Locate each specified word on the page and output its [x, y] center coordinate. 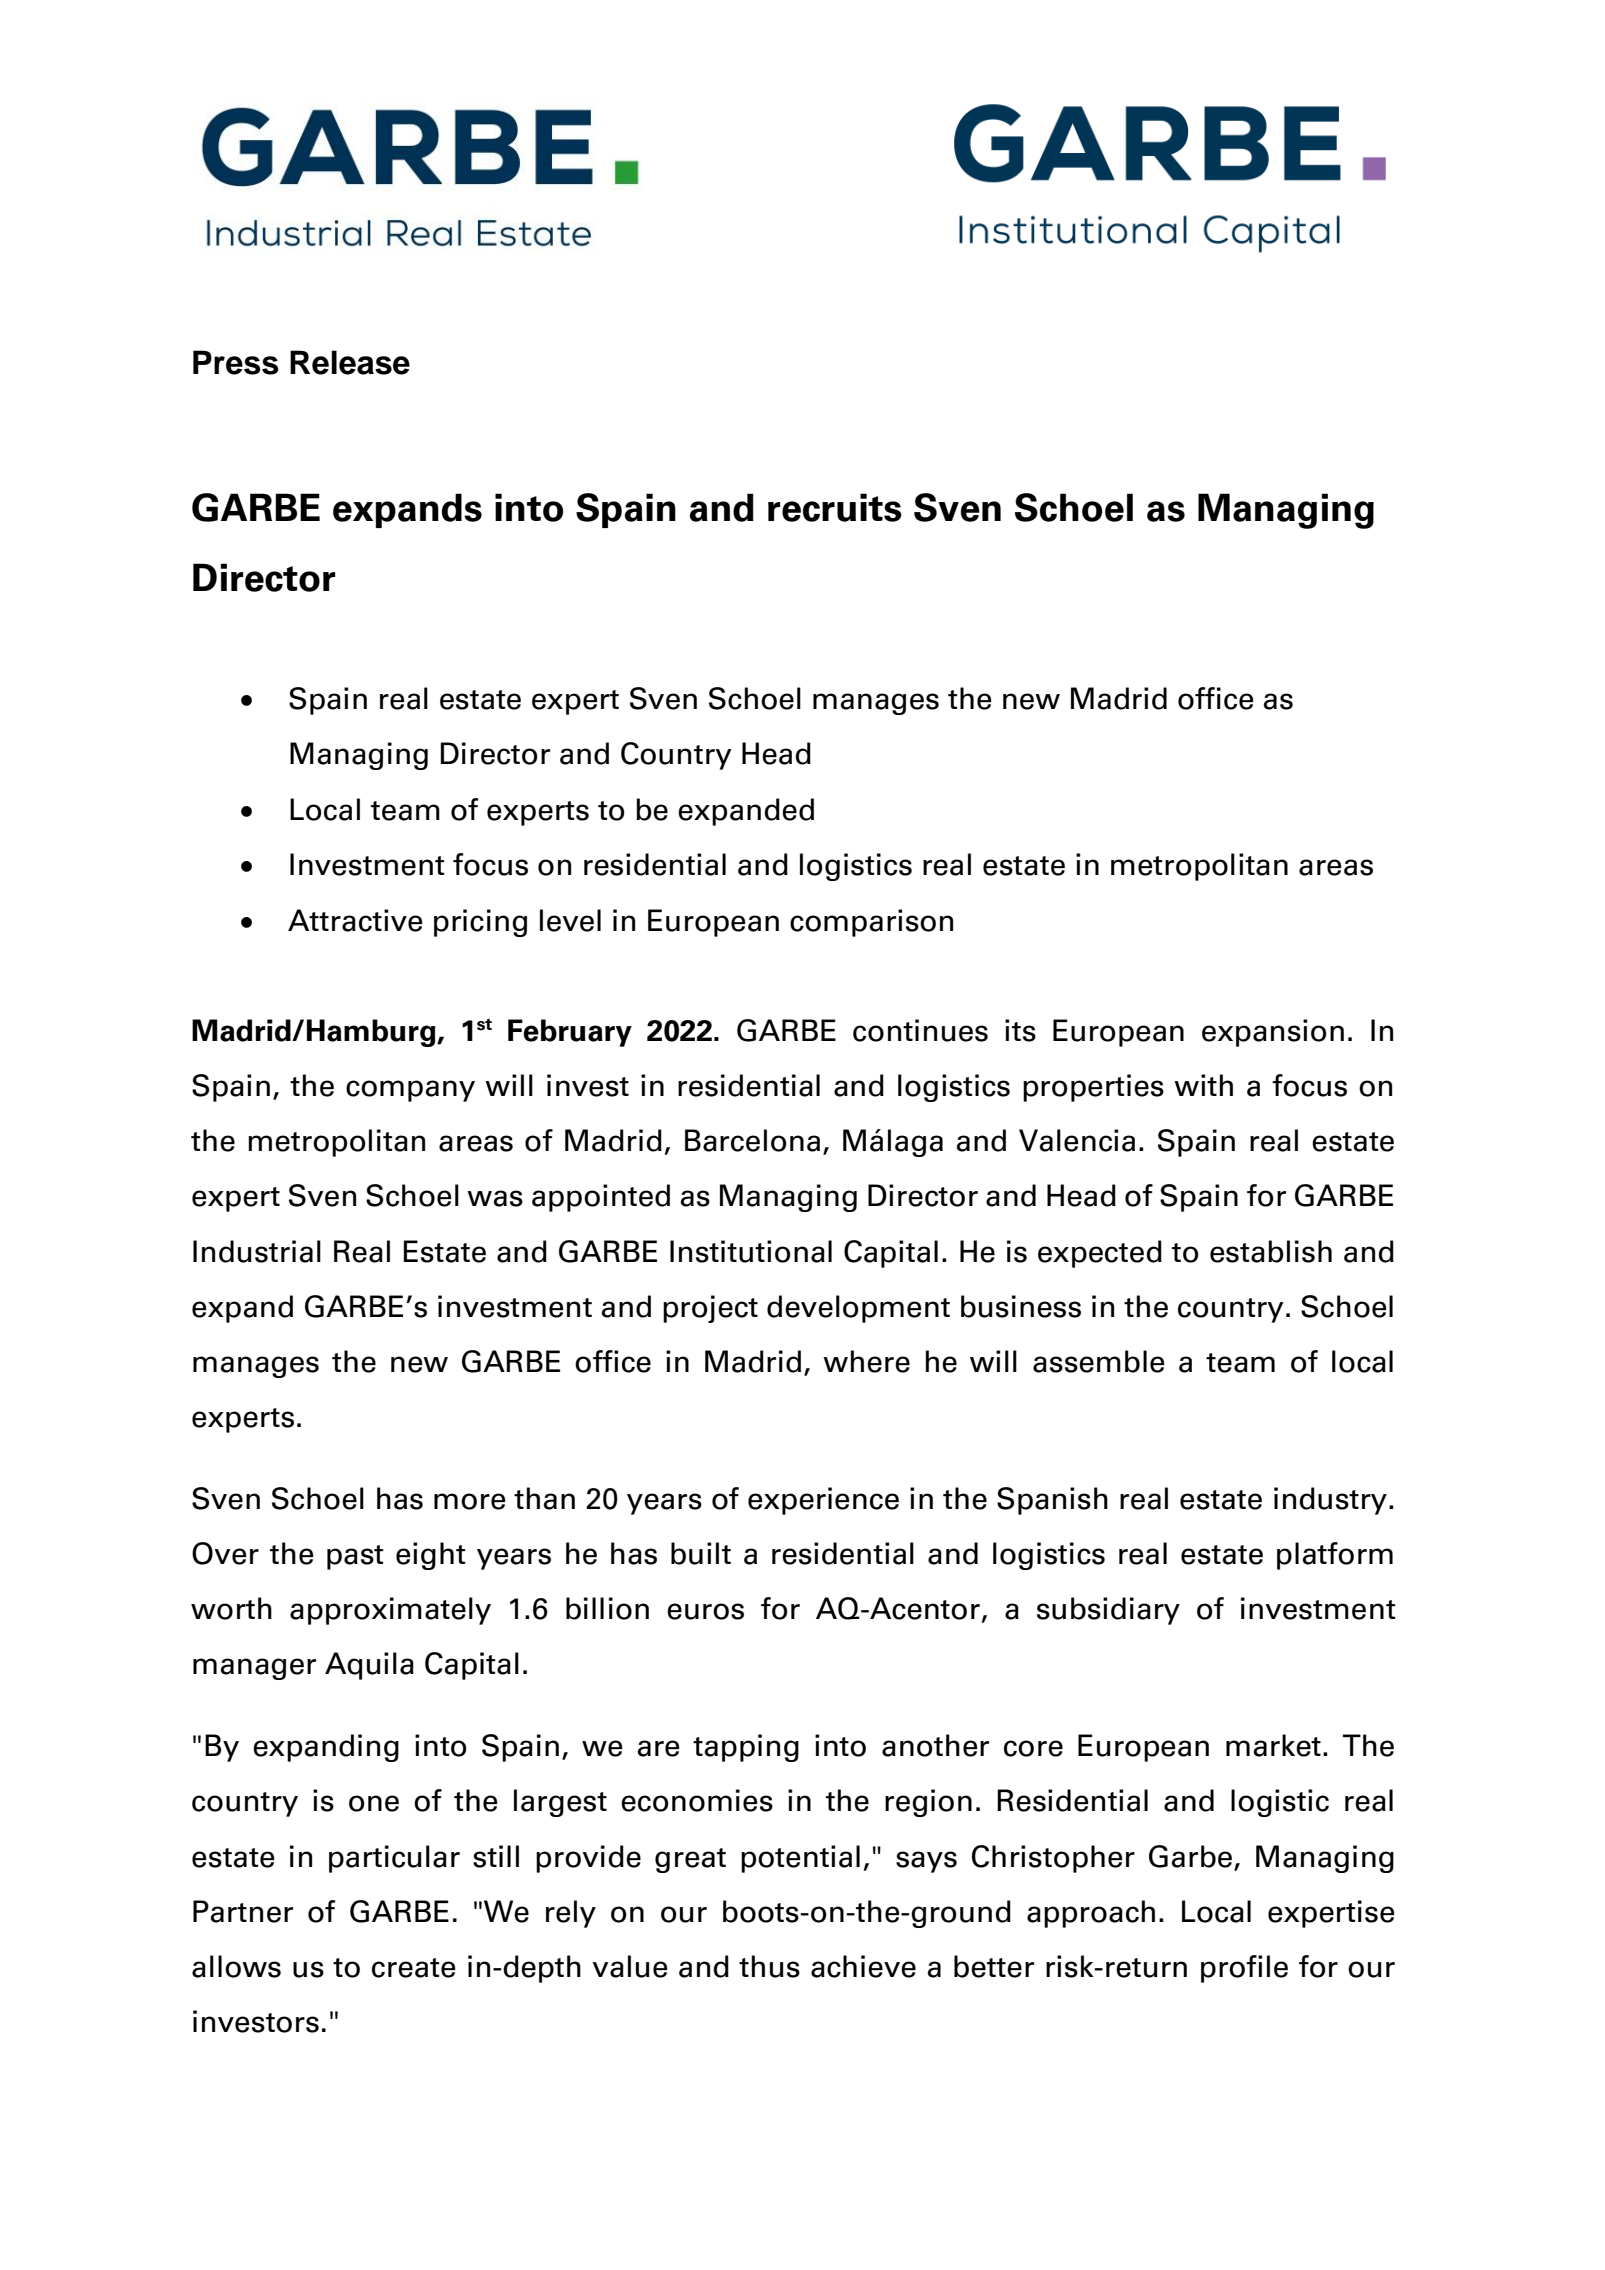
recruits [835, 507]
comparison [871, 923]
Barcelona [752, 1140]
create [413, 1968]
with [1203, 1085]
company [410, 1091]
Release [350, 362]
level [570, 920]
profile [1244, 1969]
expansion [1273, 1033]
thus [769, 1966]
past [355, 1557]
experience [823, 1501]
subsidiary [1108, 1611]
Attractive [355, 920]
